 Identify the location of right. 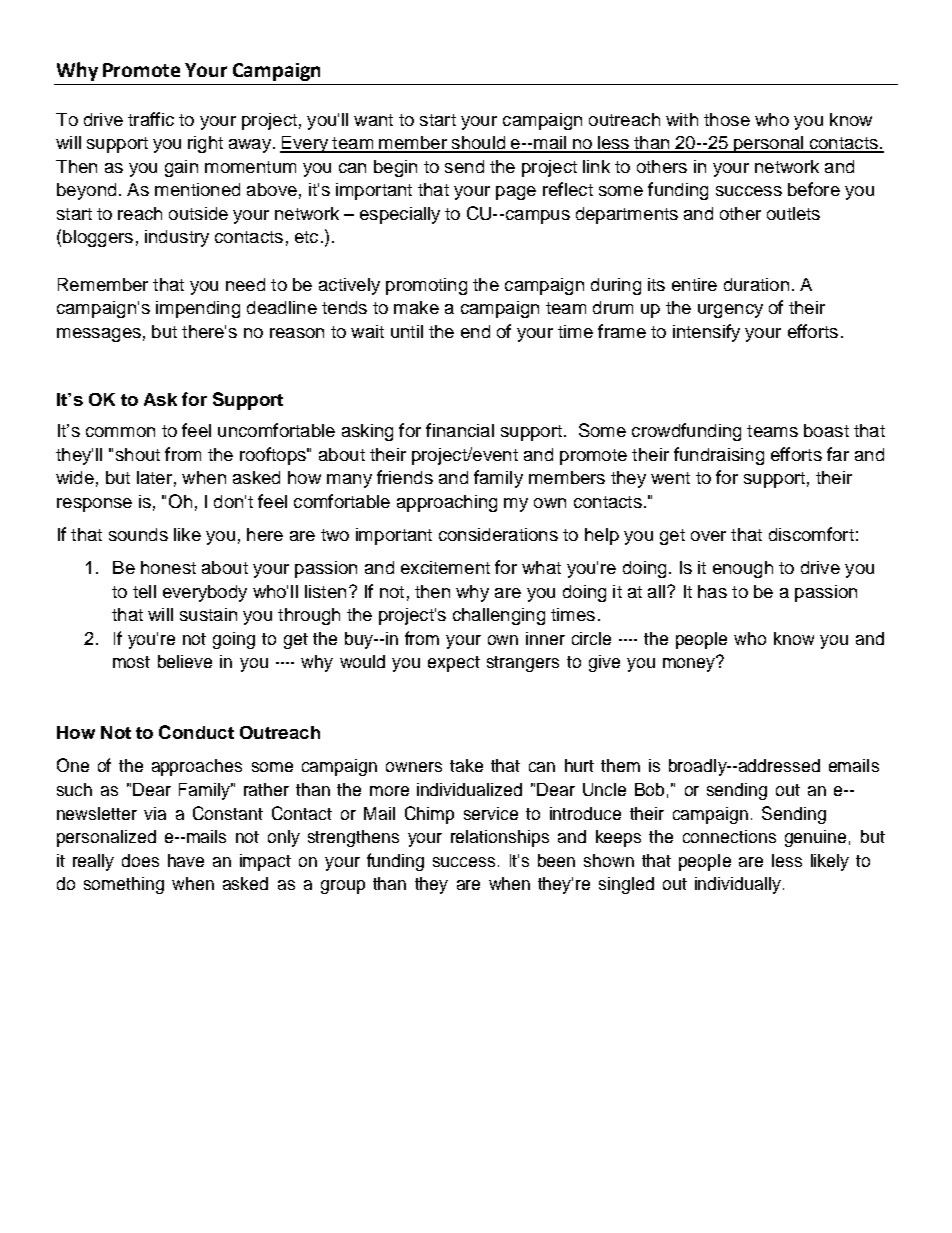
(205, 144).
